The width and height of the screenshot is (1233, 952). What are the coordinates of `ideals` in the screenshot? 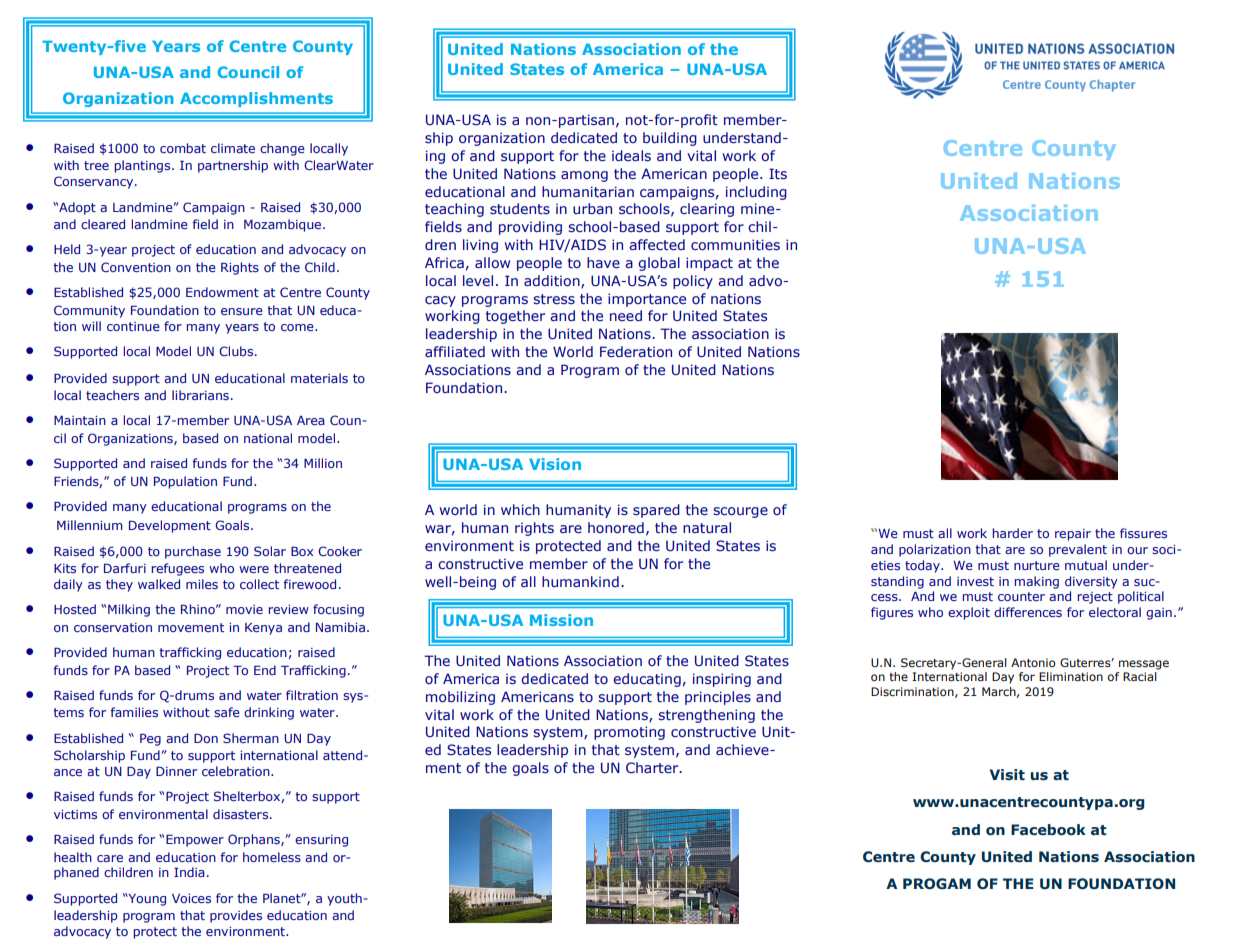 It's located at (631, 156).
